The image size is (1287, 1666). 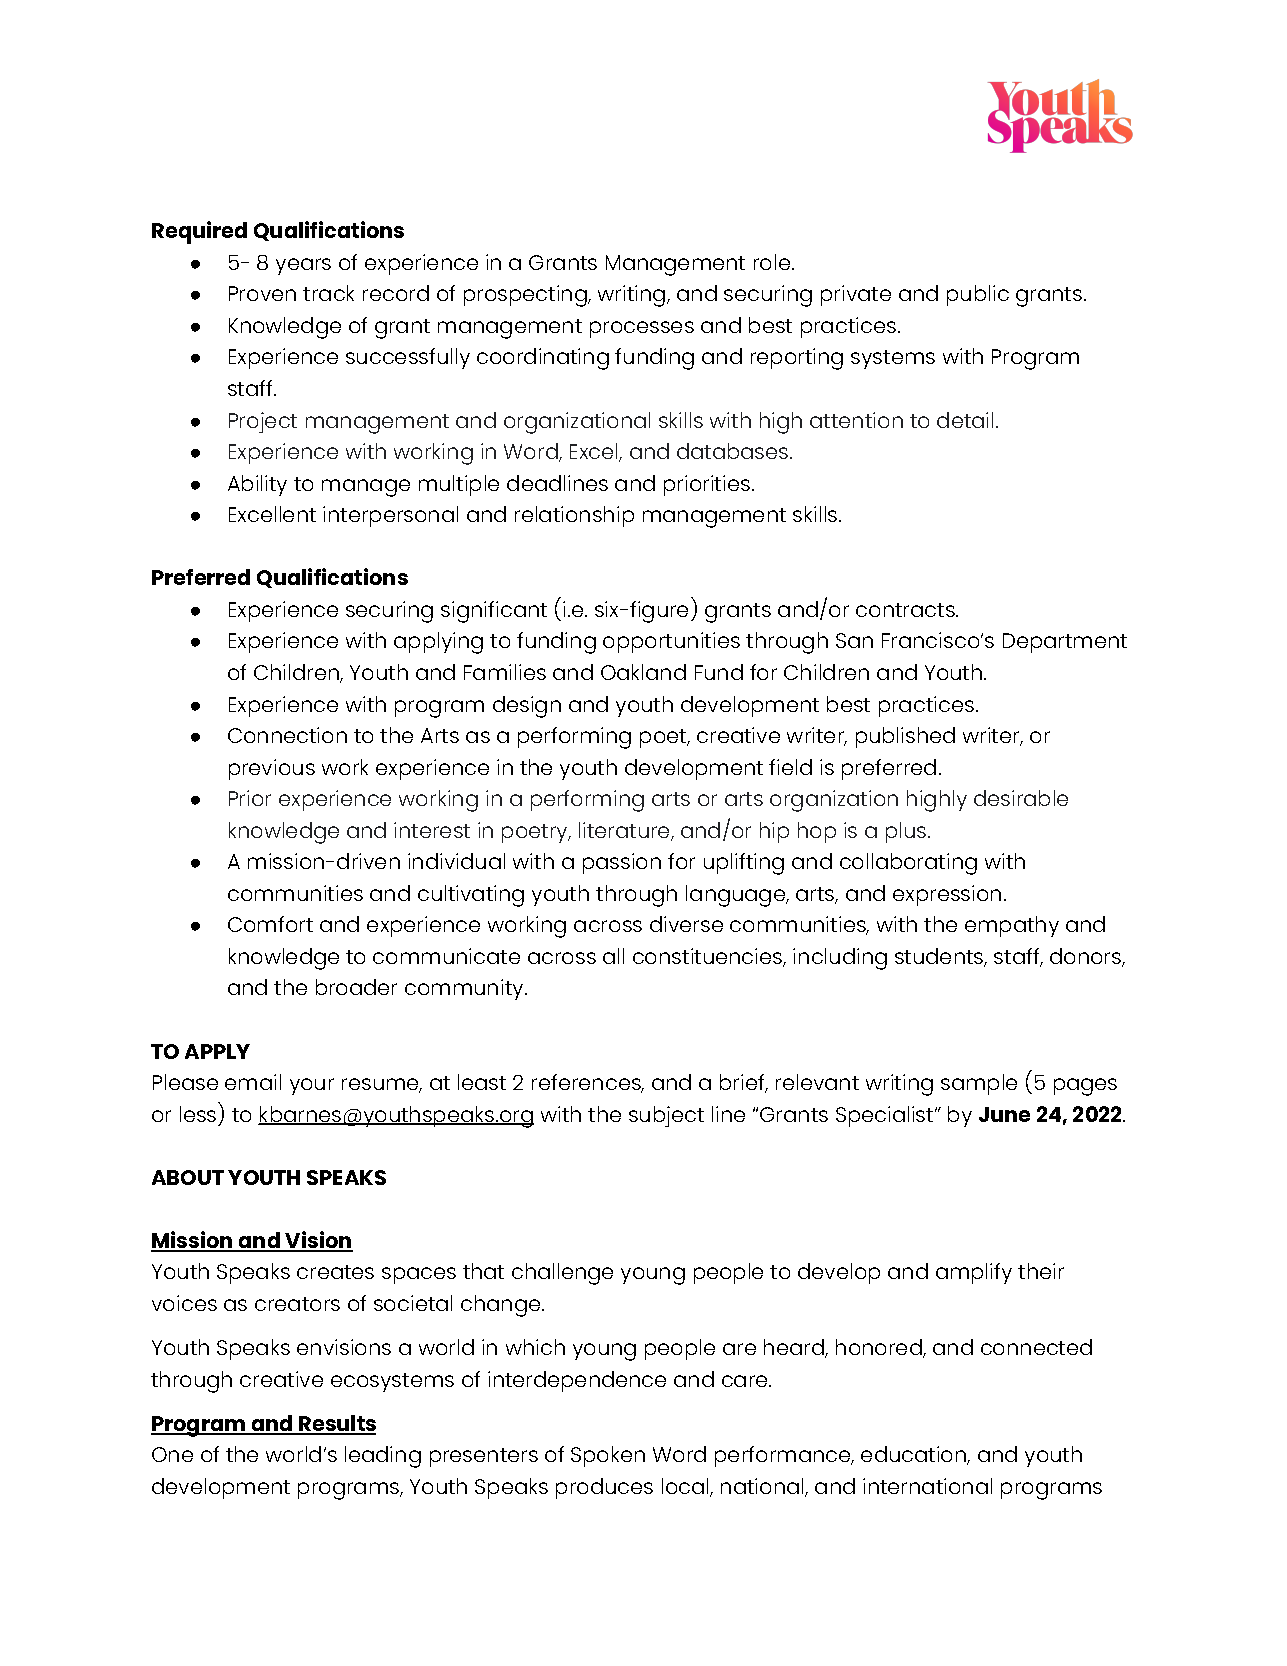 I want to click on Department, so click(x=1065, y=643).
